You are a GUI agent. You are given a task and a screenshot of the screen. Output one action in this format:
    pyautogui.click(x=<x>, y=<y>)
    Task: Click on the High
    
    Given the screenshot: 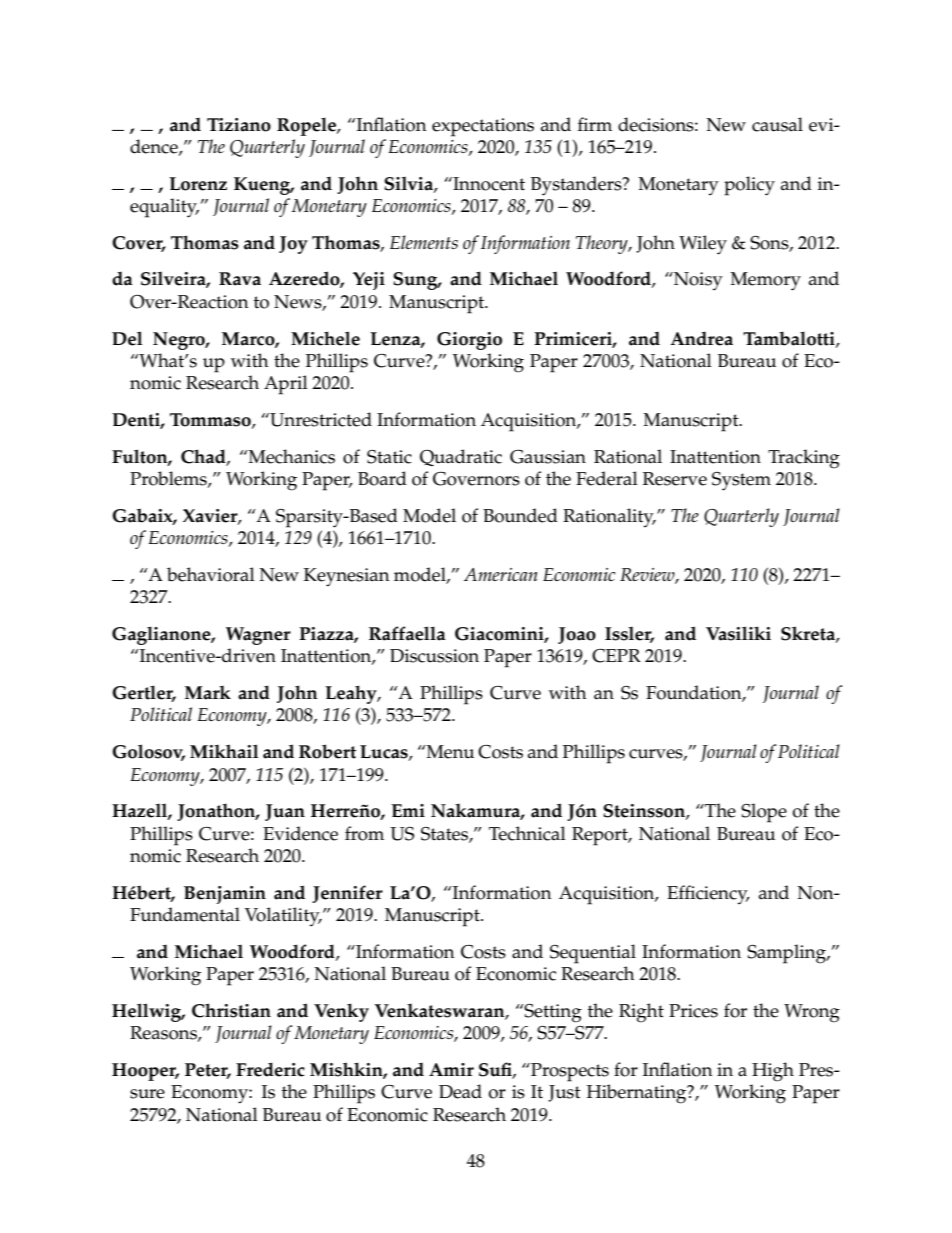 What is the action you would take?
    pyautogui.click(x=773, y=1072)
